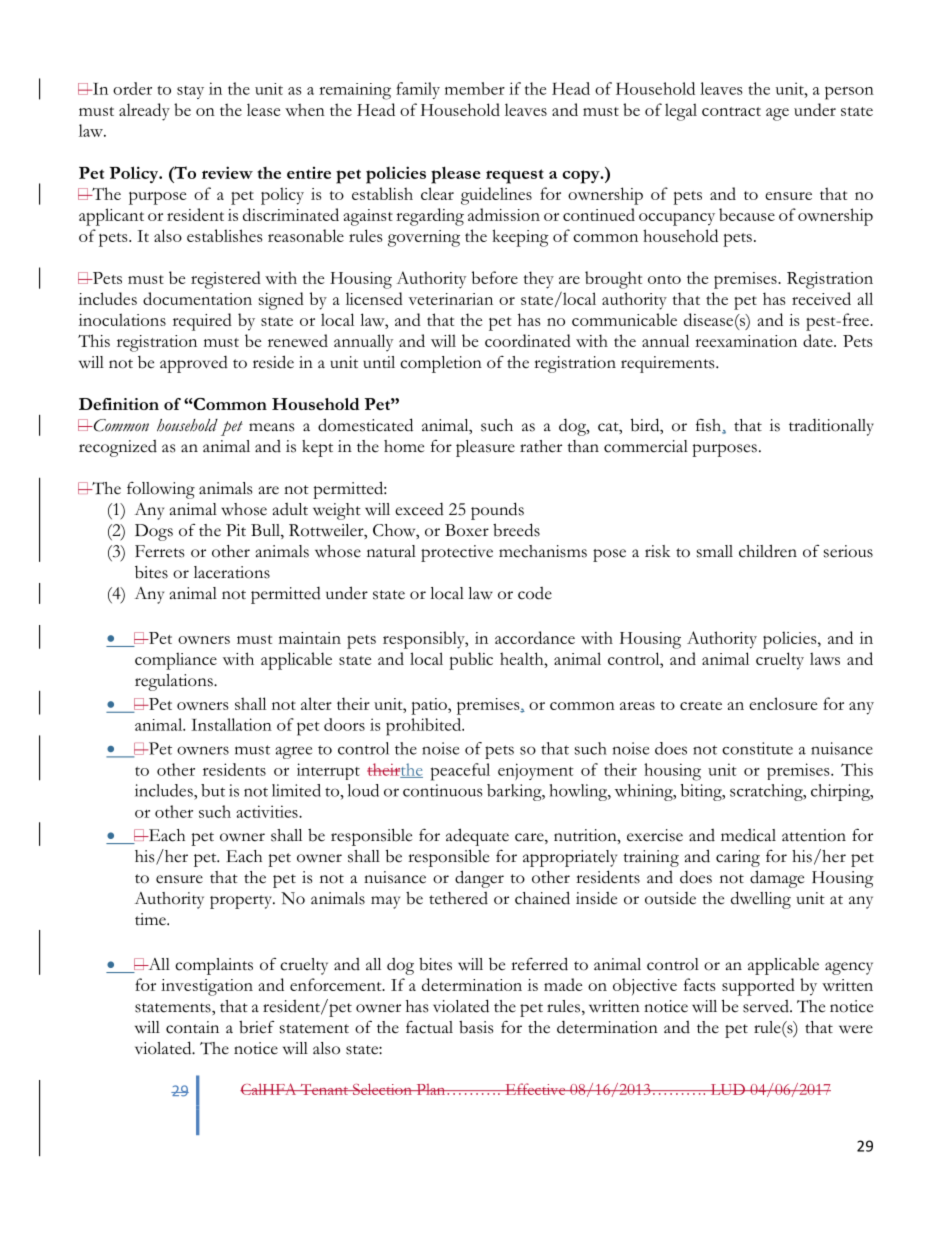  What do you see at coordinates (460, 772) in the image?
I see `peaceful` at bounding box center [460, 772].
